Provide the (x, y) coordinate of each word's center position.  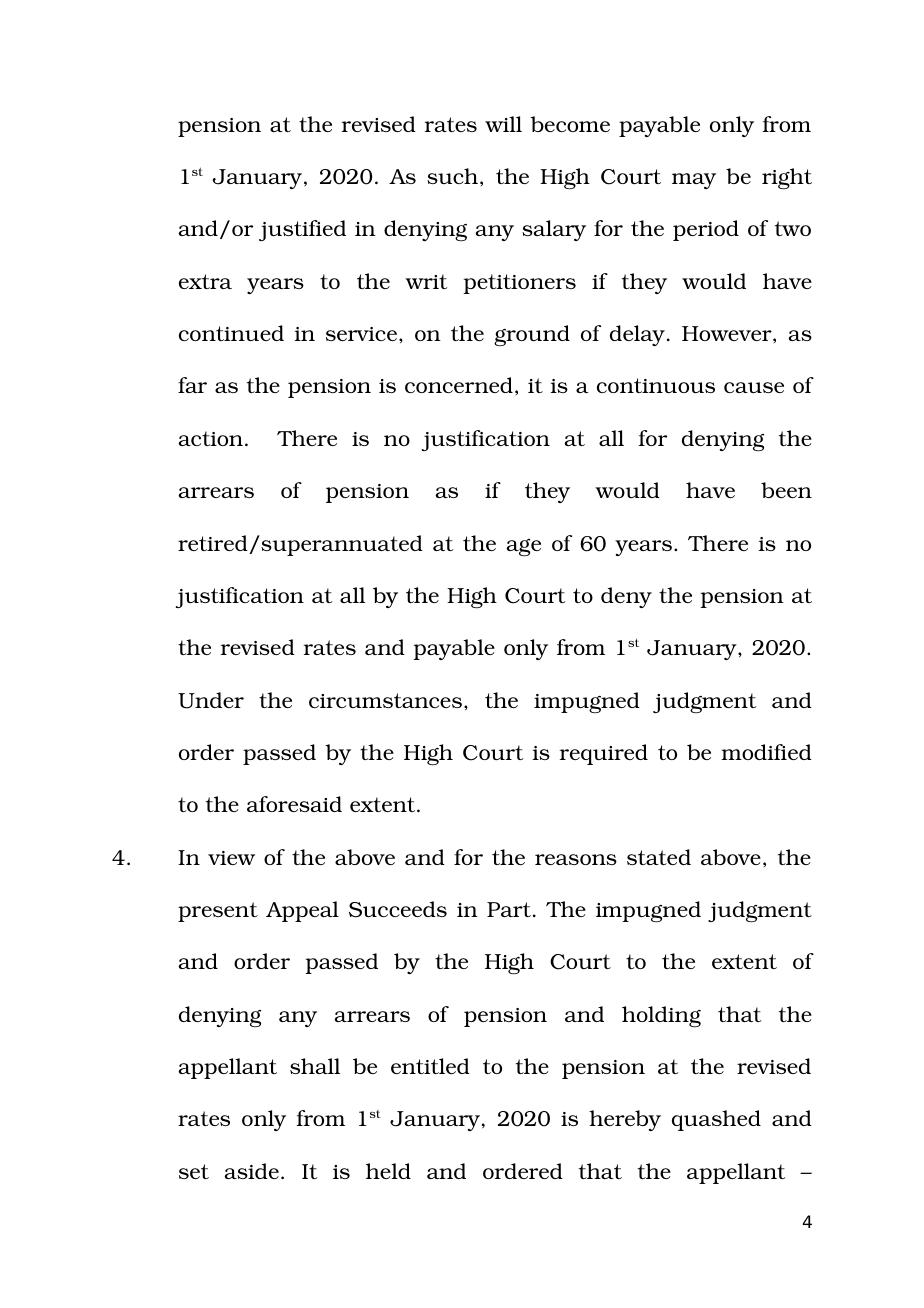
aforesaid (294, 804)
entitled (430, 1066)
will (503, 124)
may (694, 181)
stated (659, 857)
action (210, 438)
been (786, 490)
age (523, 548)
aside (251, 1171)
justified (302, 230)
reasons (576, 859)
